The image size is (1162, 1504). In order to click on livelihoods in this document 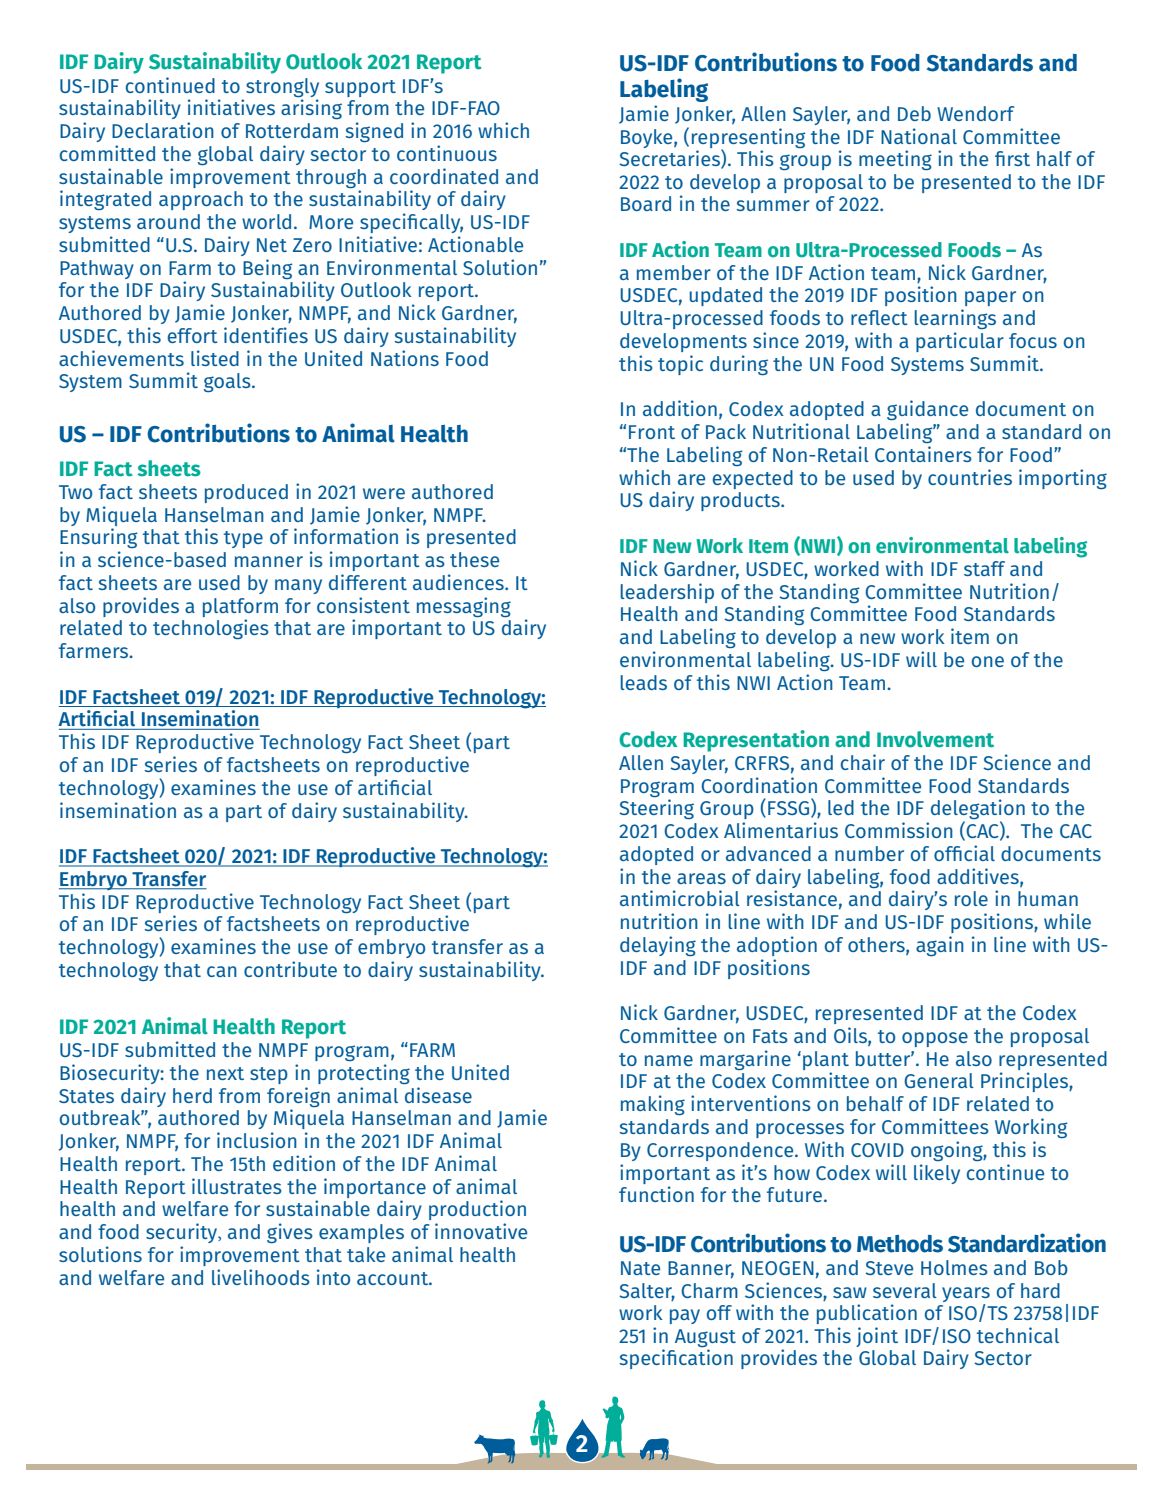, I will do `click(261, 1277)`.
